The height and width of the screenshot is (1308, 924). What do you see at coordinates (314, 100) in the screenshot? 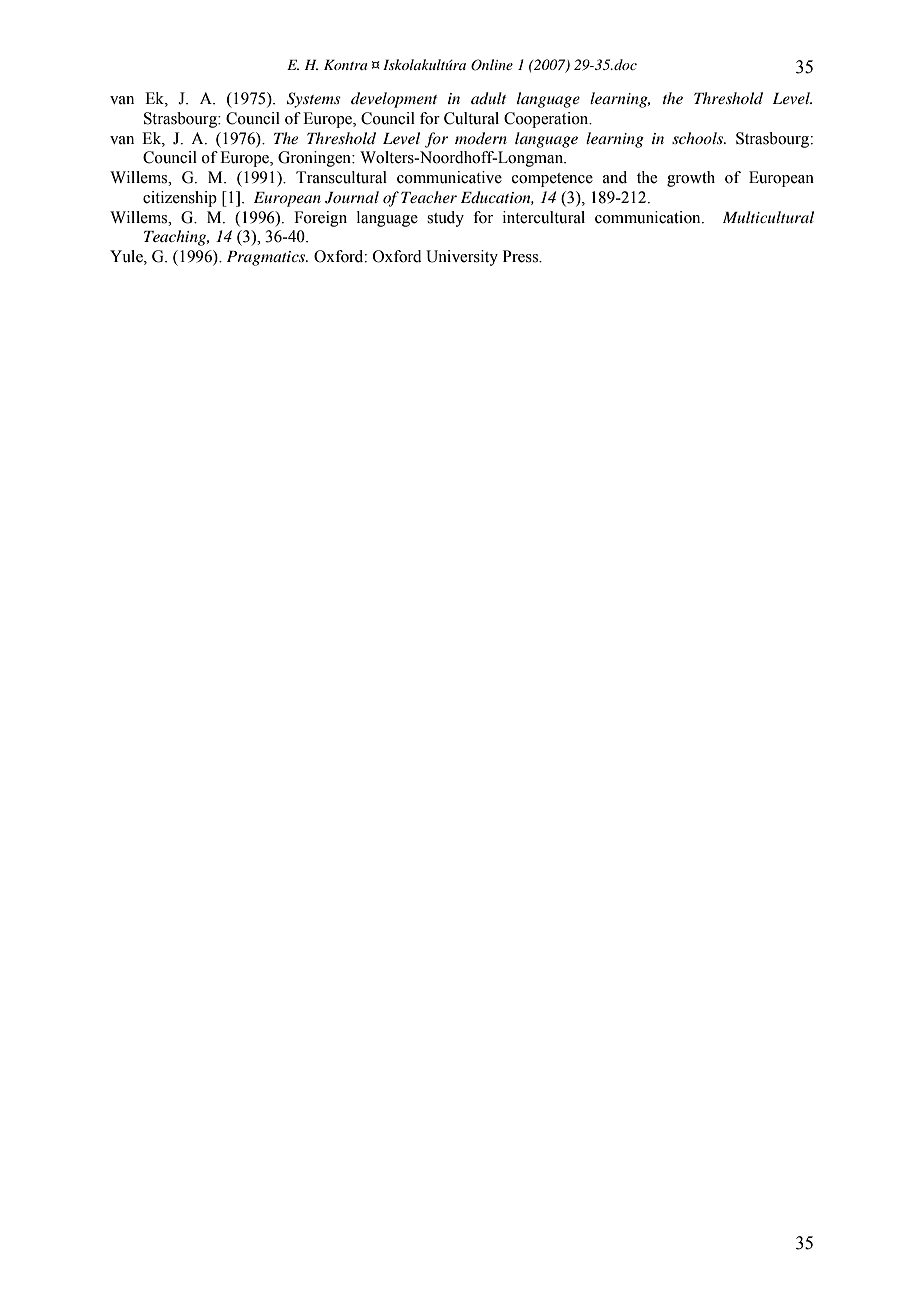
I see `Systems` at bounding box center [314, 100].
